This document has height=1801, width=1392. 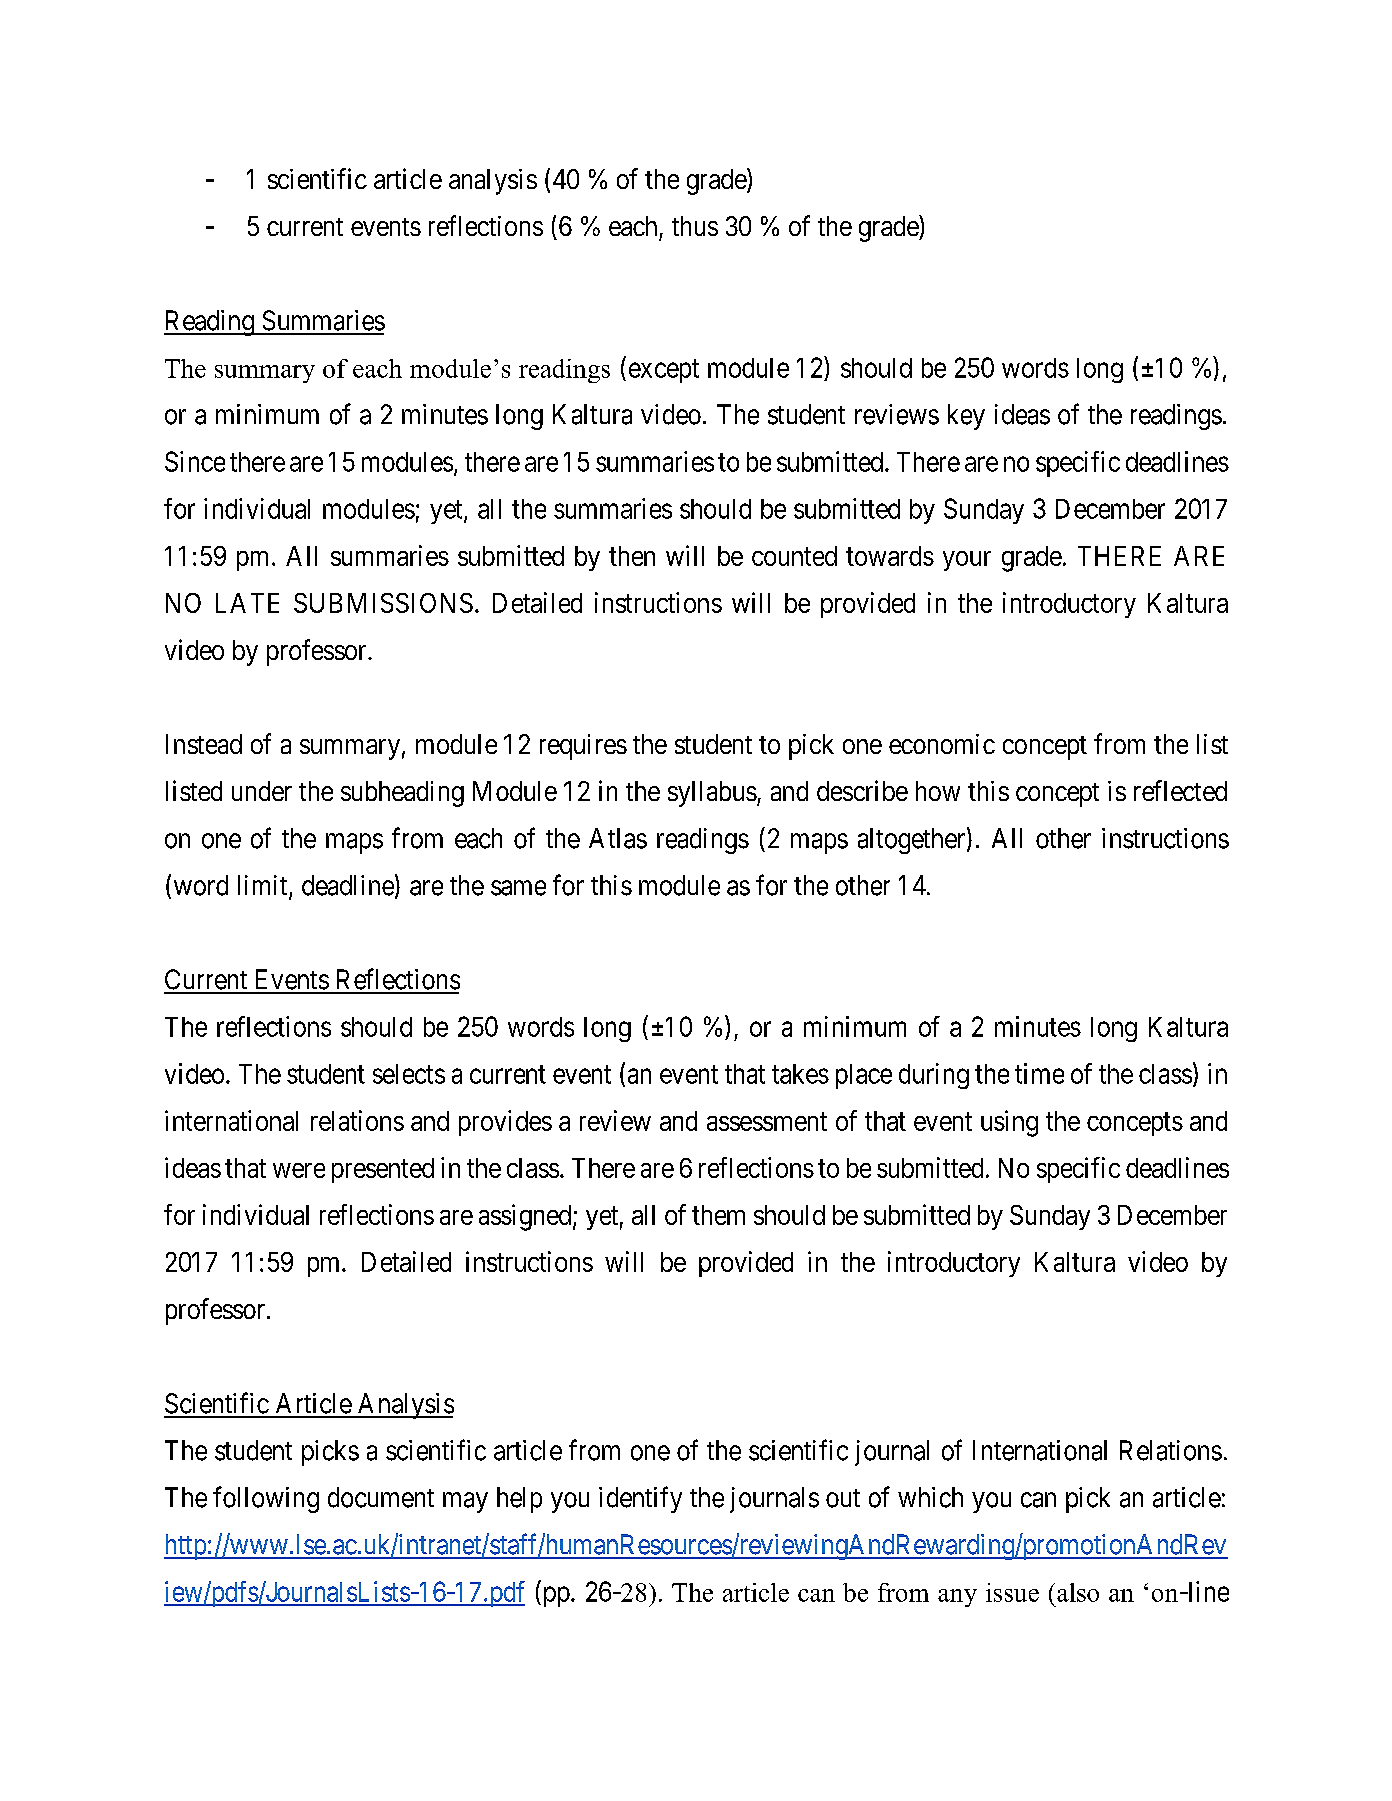 I want to click on them, so click(x=718, y=1215).
